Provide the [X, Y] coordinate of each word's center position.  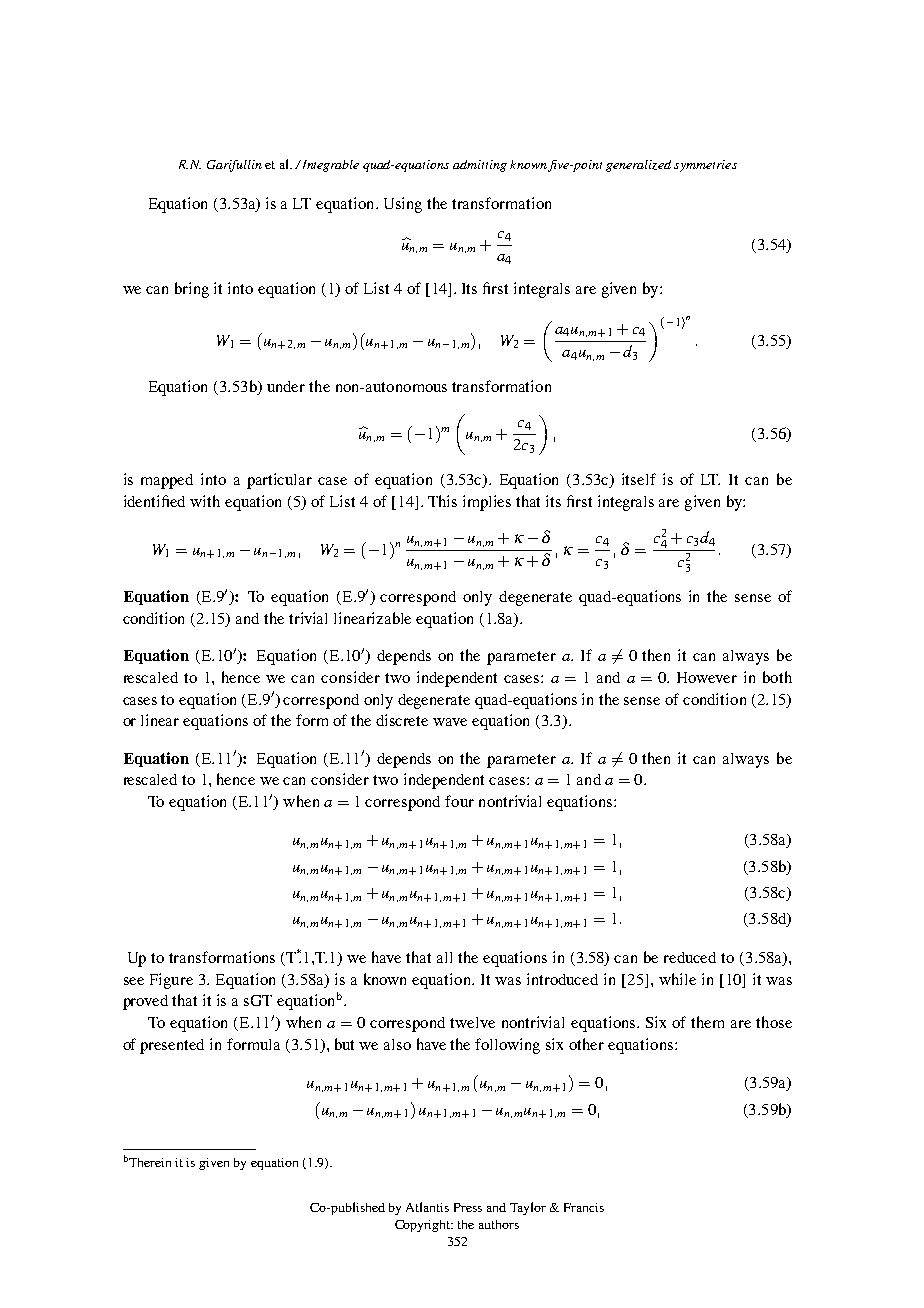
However [707, 677]
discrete [402, 720]
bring [192, 290]
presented [172, 1046]
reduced [690, 957]
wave [450, 722]
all [444, 957]
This [442, 501]
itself [639, 479]
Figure [171, 981]
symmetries [705, 166]
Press [468, 1207]
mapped [167, 481]
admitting [480, 166]
